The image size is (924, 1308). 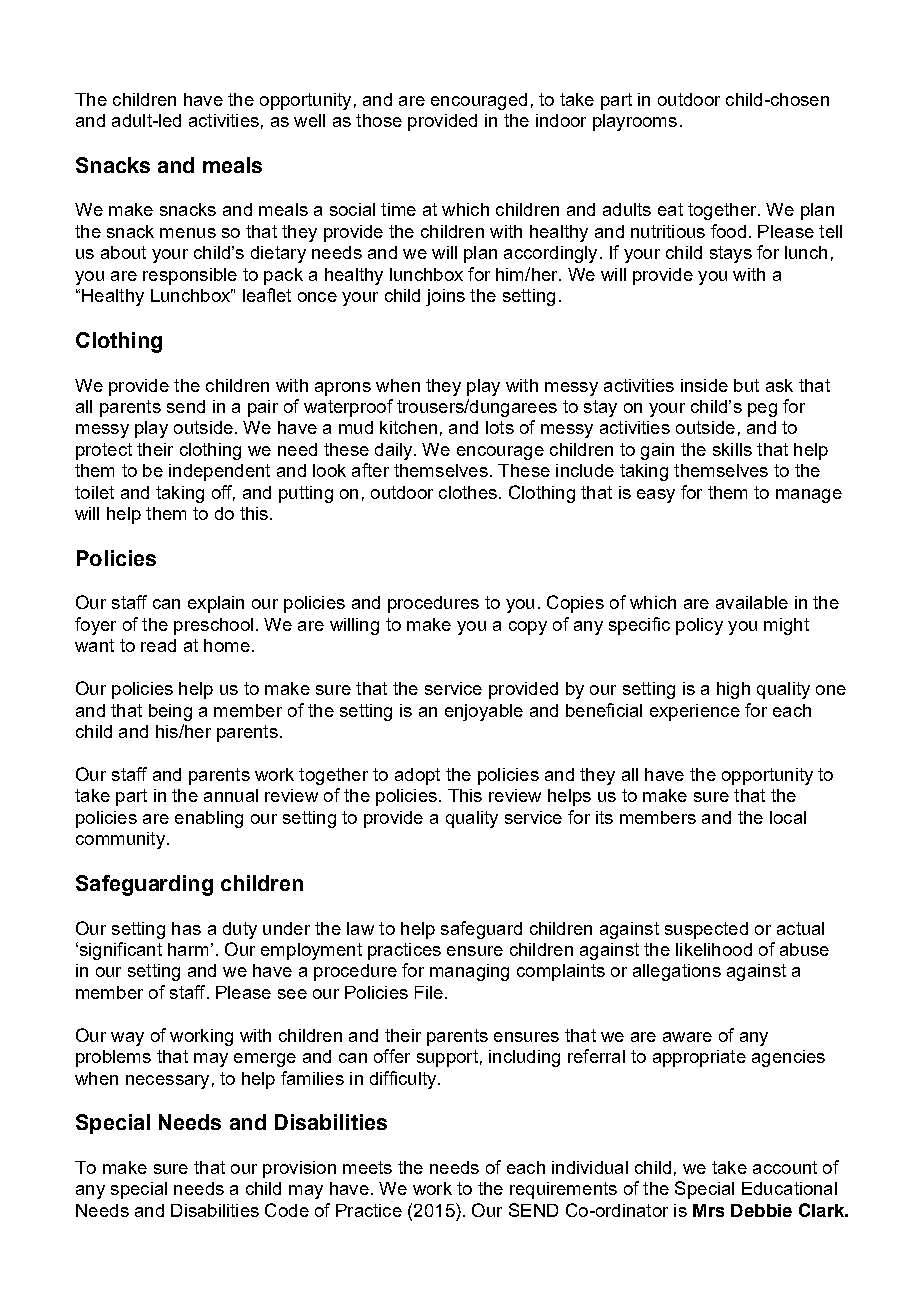 What do you see at coordinates (417, 776) in the document?
I see `adopt` at bounding box center [417, 776].
